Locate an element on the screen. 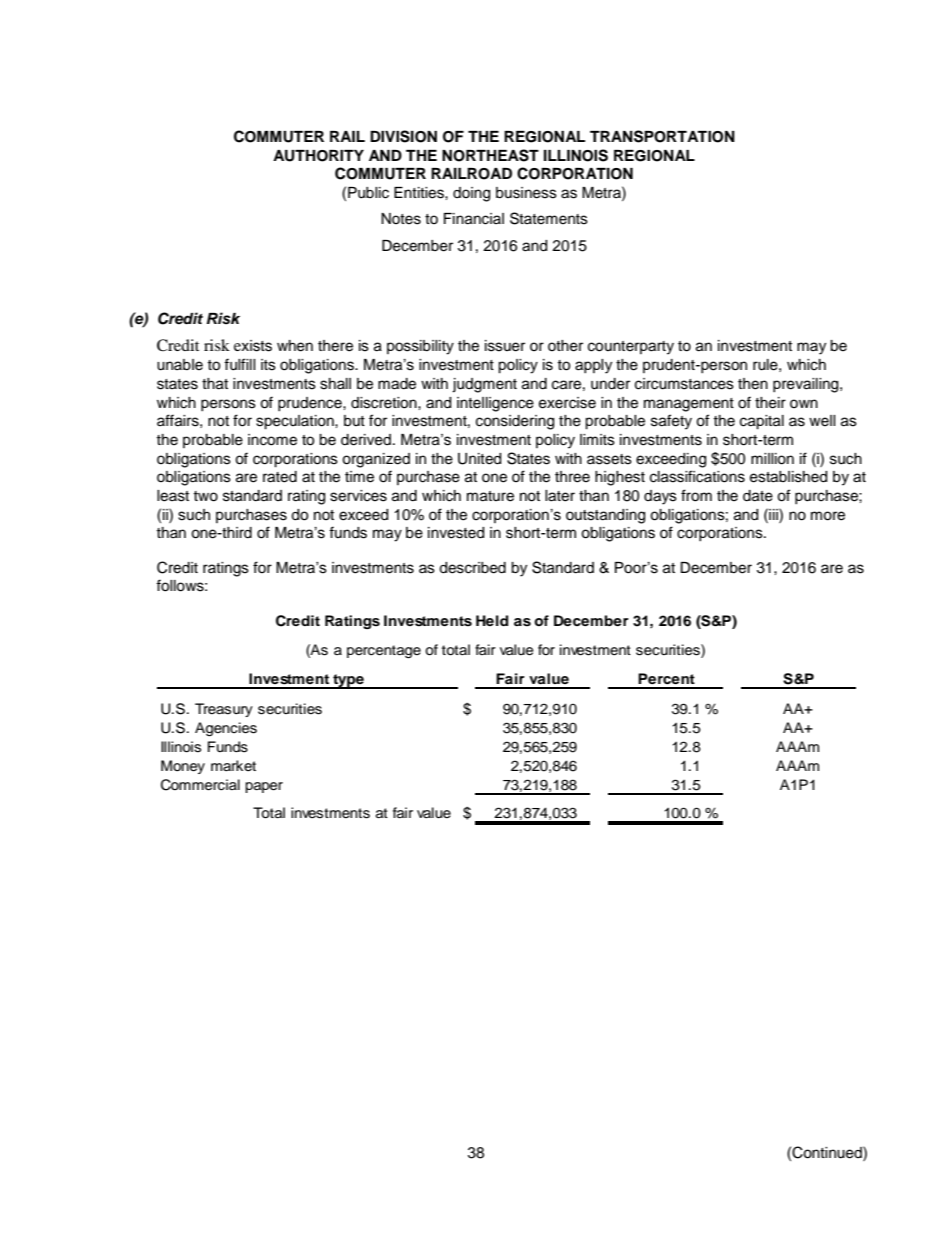 The height and width of the screenshot is (1233, 952). AUTHORITY is located at coordinates (318, 156).
